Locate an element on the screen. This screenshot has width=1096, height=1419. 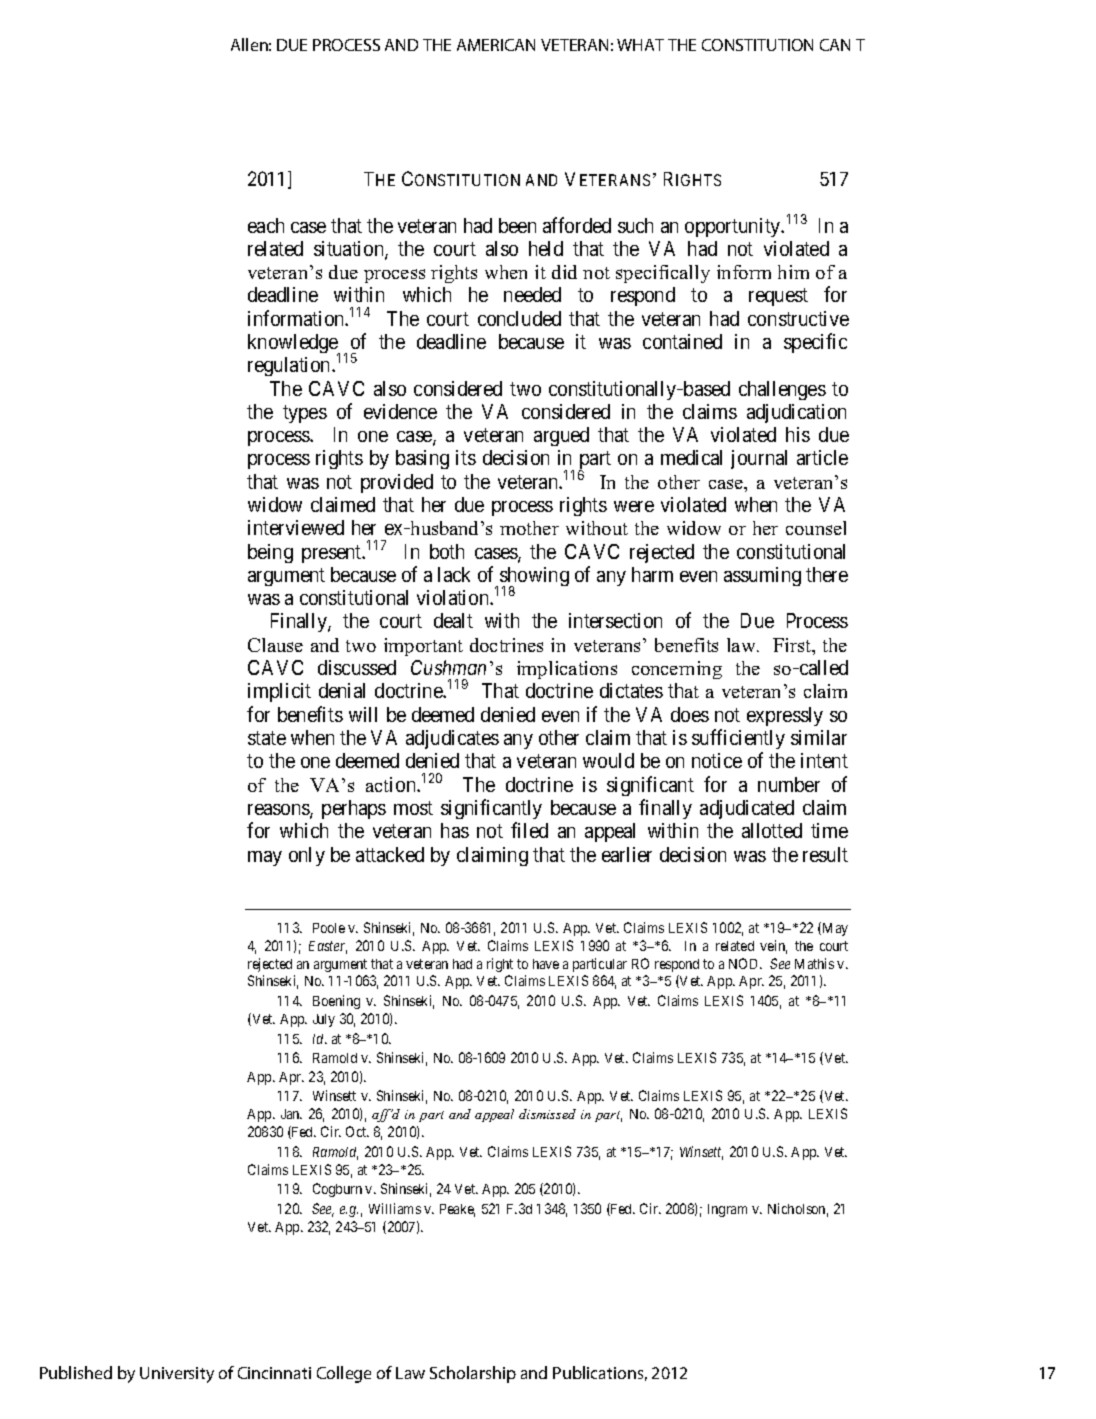
each is located at coordinates (266, 225).
